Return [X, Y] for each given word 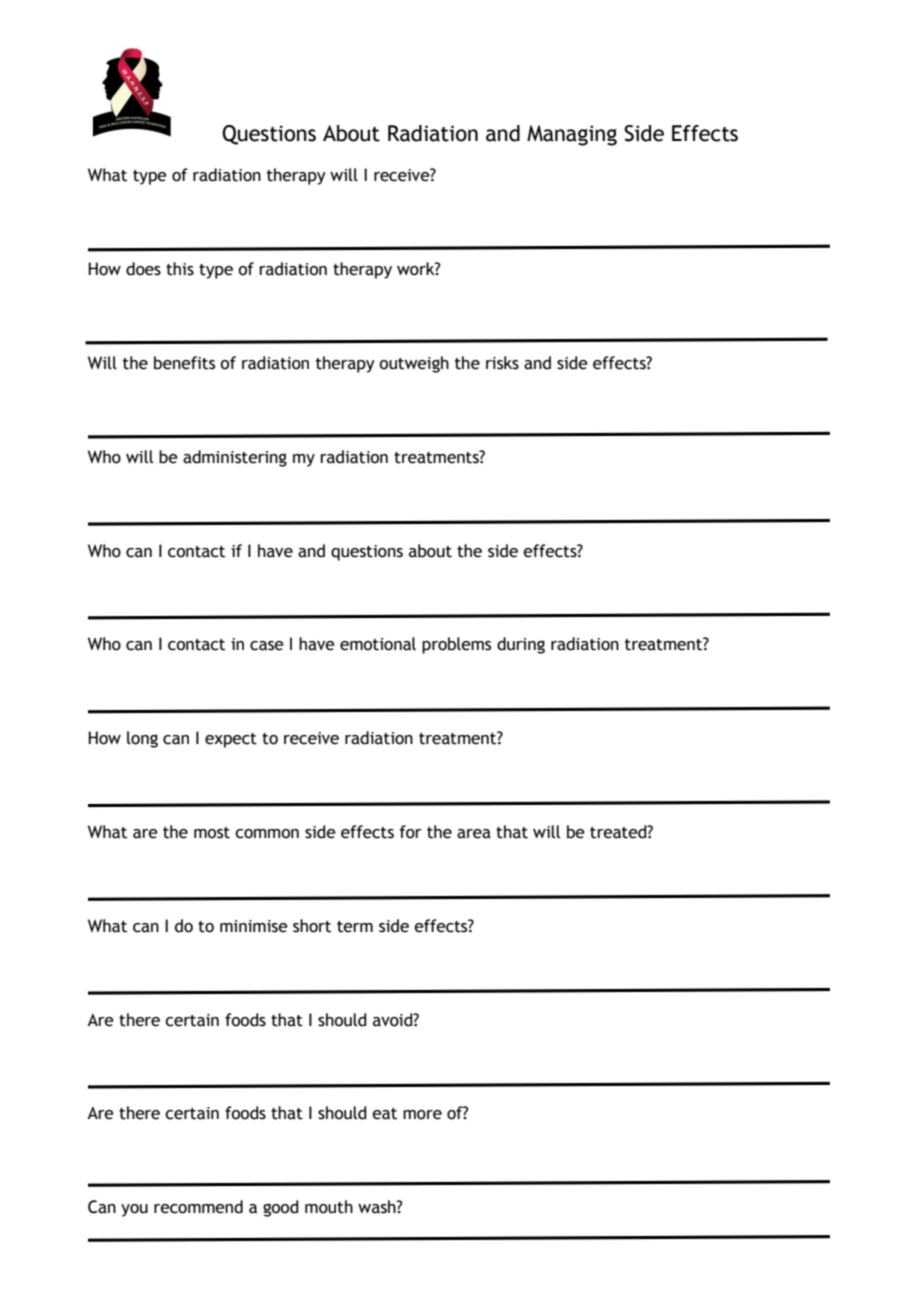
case [267, 646]
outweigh [414, 364]
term [355, 927]
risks [502, 363]
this [180, 269]
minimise [254, 926]
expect [231, 740]
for [410, 832]
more [422, 1115]
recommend [198, 1207]
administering [235, 458]
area [474, 834]
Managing [572, 135]
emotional [378, 644]
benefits [184, 363]
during [521, 645]
